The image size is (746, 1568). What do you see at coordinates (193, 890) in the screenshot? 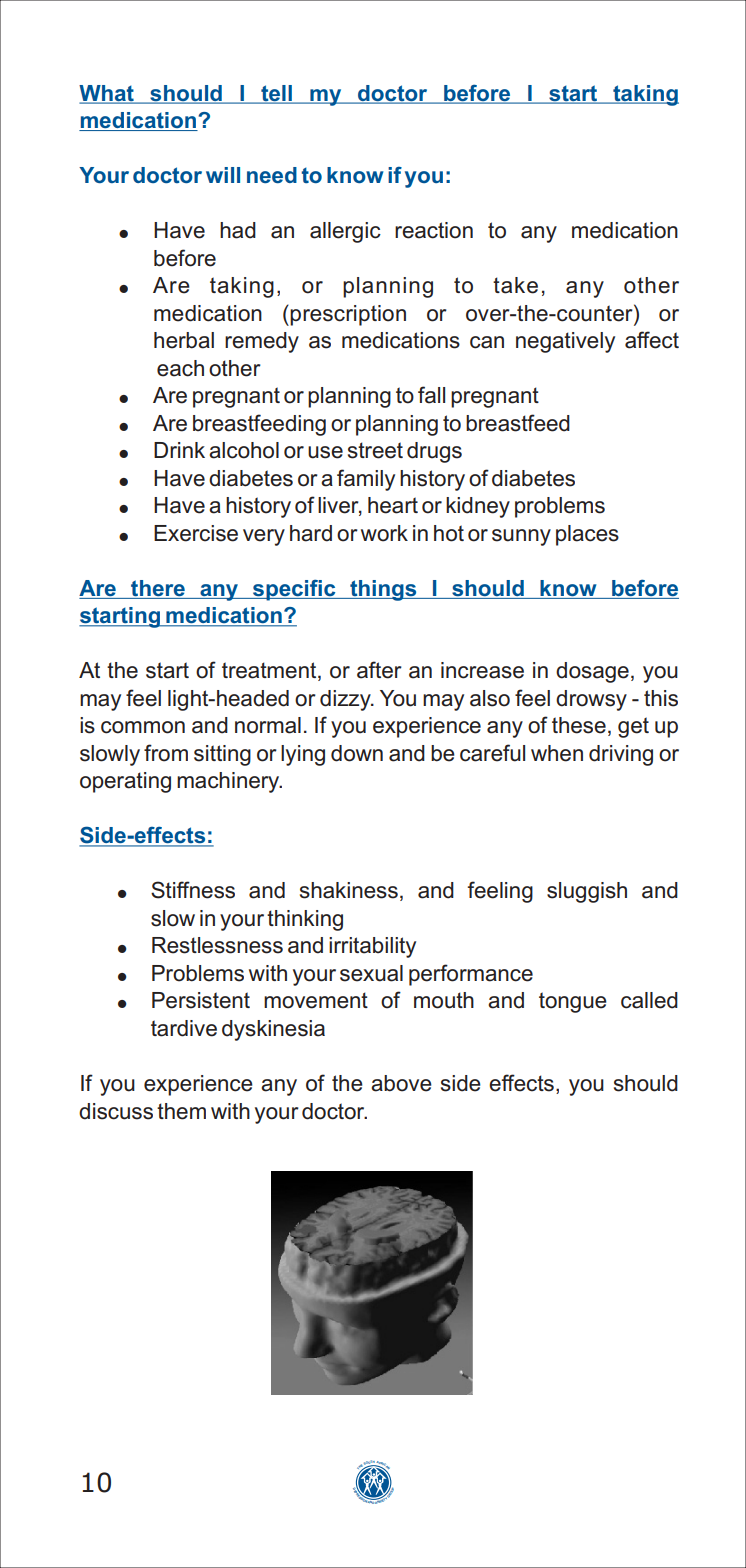
I see `Stiffness` at bounding box center [193, 890].
